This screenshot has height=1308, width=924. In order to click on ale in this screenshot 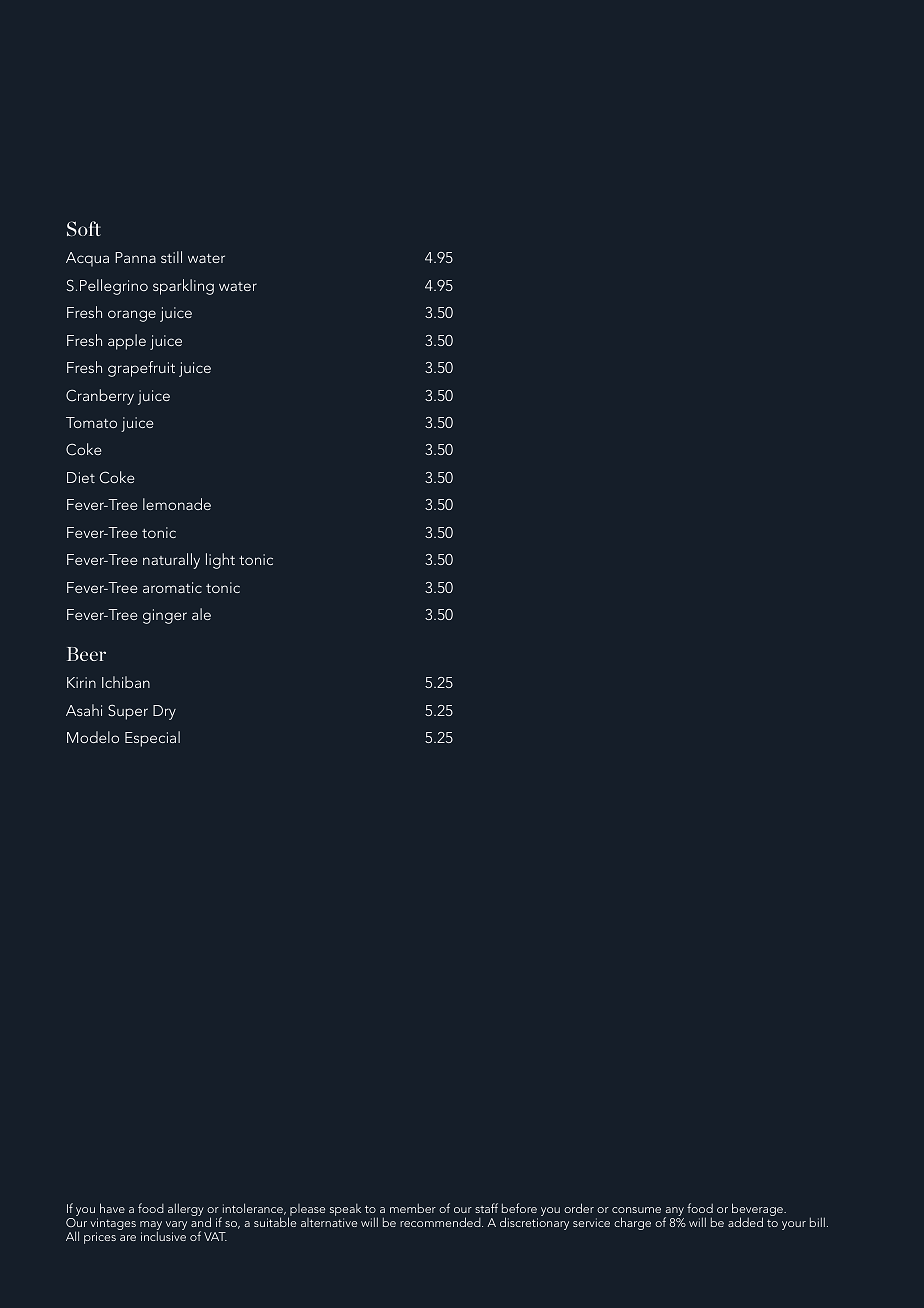, I will do `click(201, 614)`.
